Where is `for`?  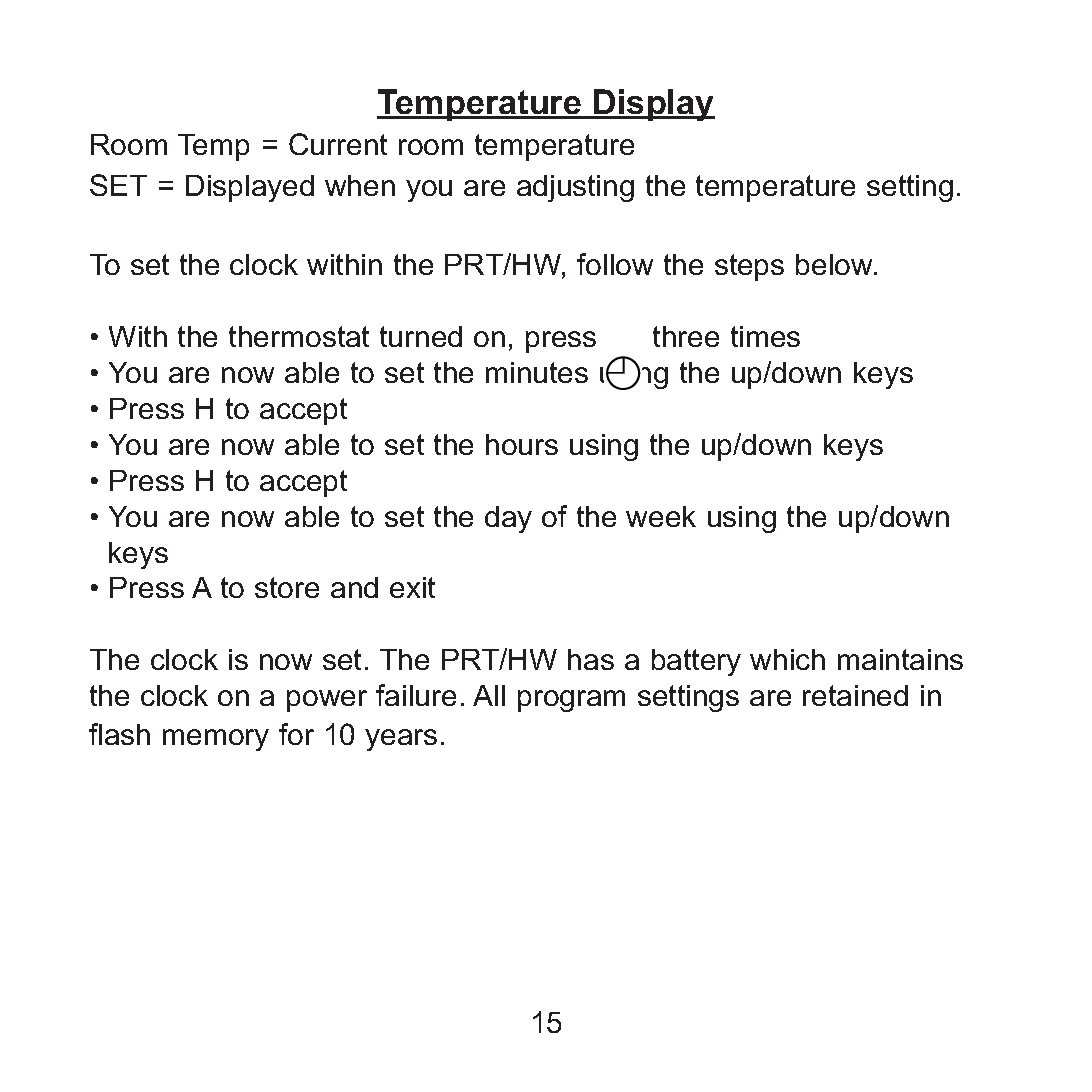
for is located at coordinates (296, 734).
